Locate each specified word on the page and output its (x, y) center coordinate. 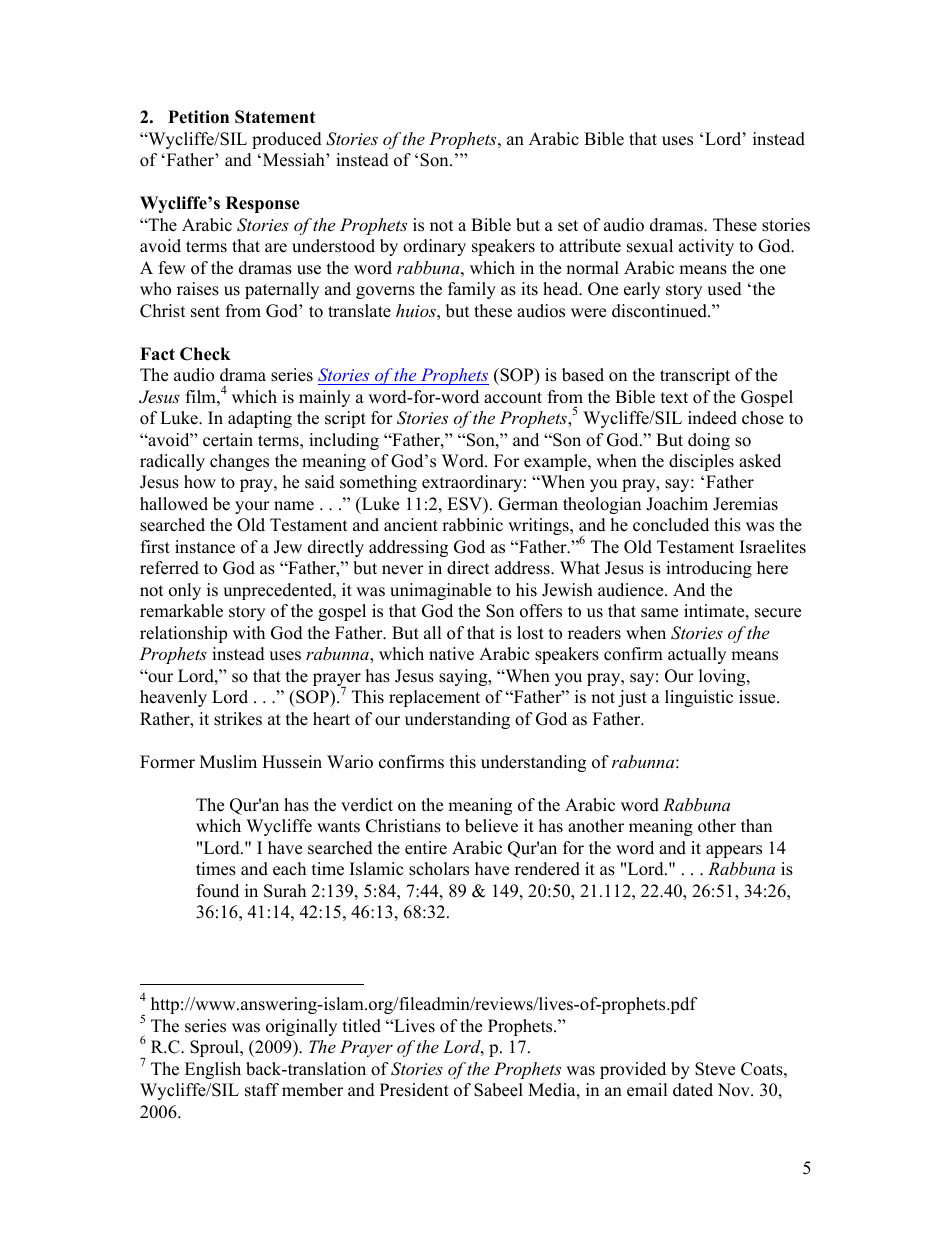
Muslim (228, 762)
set (568, 226)
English (213, 1070)
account (513, 398)
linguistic (699, 698)
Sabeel (498, 1090)
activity (706, 247)
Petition (198, 117)
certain (228, 440)
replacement (434, 698)
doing (709, 441)
